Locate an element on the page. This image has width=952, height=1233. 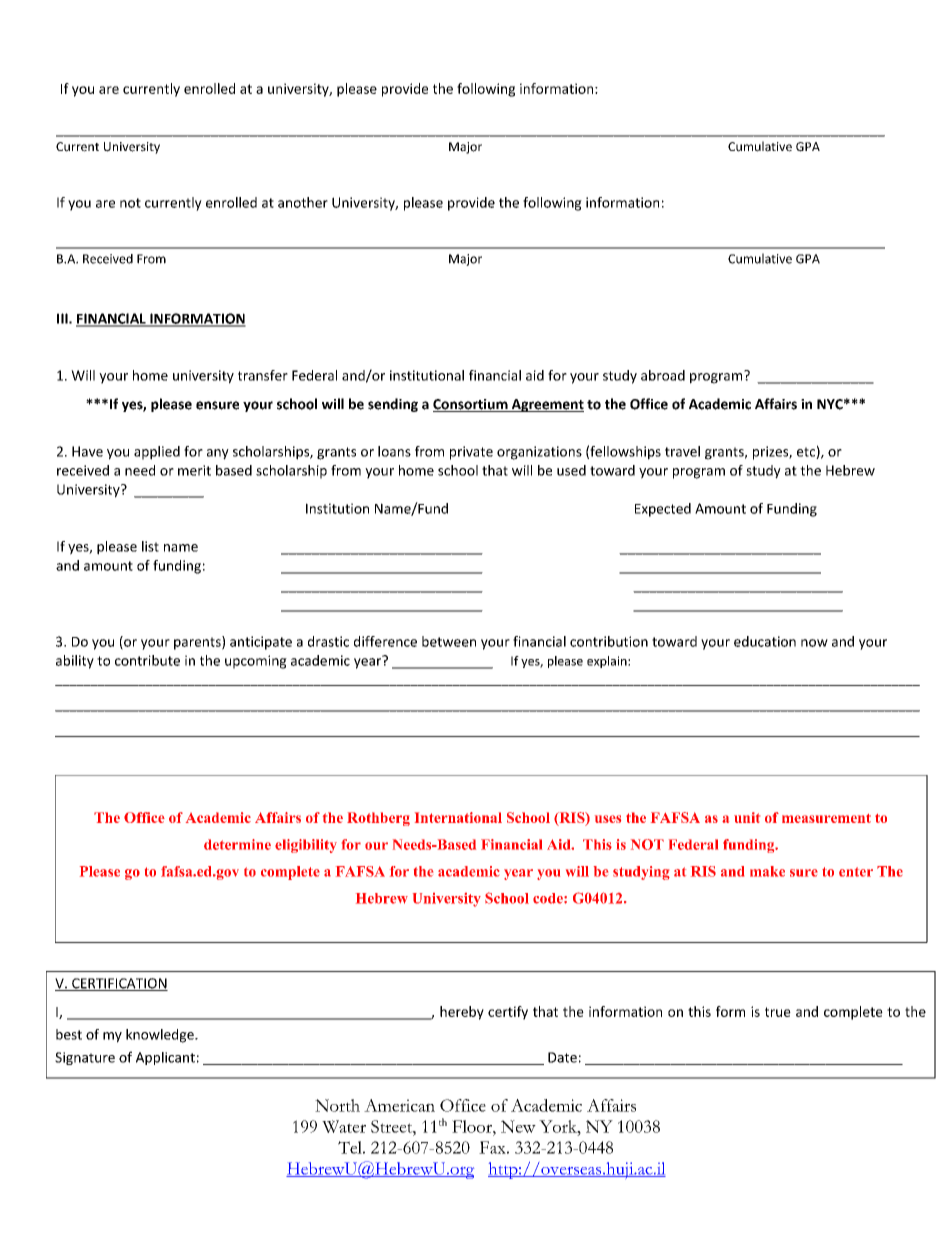
contribute is located at coordinates (147, 660).
